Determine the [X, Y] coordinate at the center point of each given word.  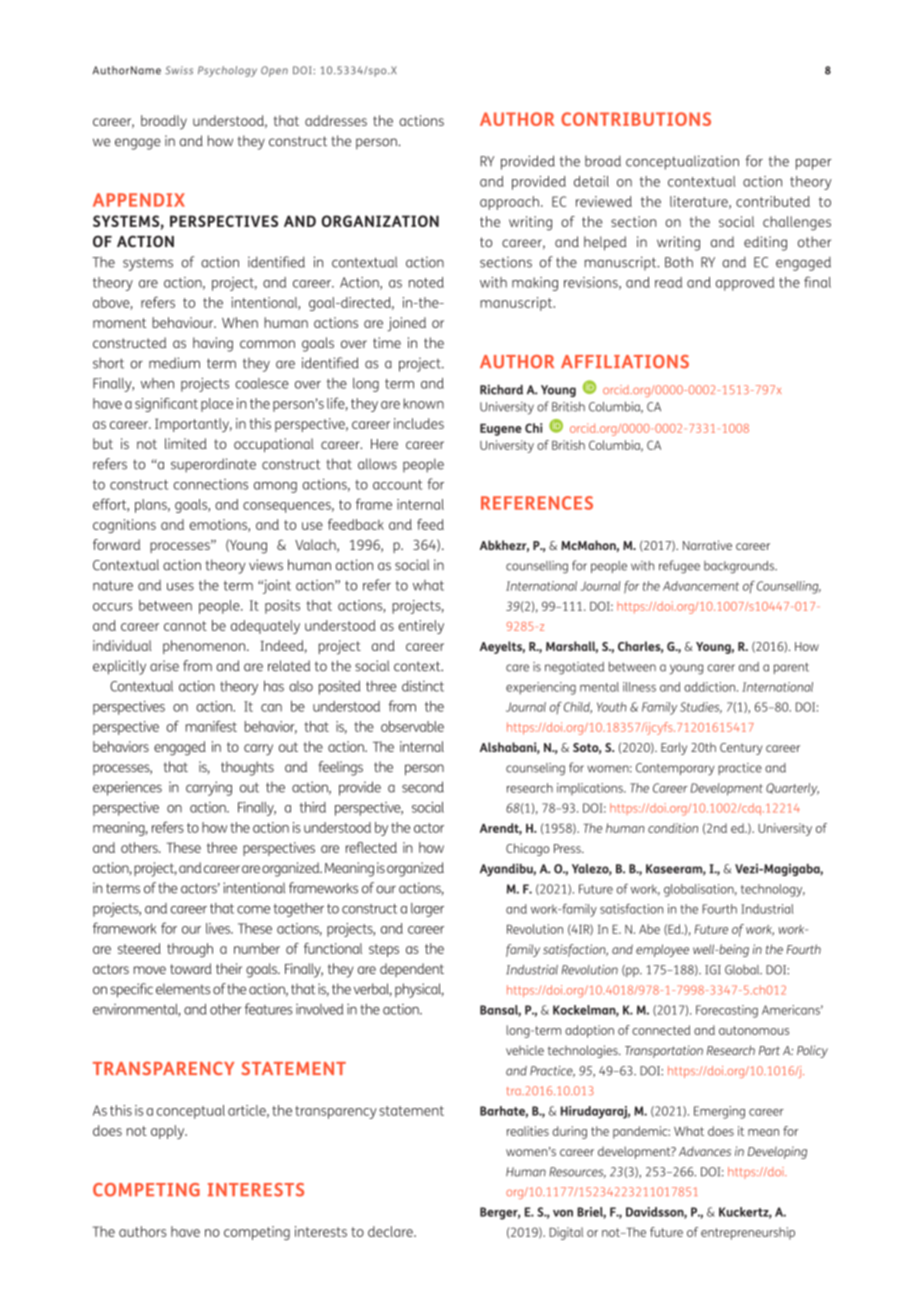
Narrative [707, 545]
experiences [127, 788]
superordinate [213, 465]
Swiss [179, 70]
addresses [336, 120]
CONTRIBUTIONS [636, 119]
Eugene [501, 430]
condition [673, 828]
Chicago [527, 849]
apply [169, 1132]
